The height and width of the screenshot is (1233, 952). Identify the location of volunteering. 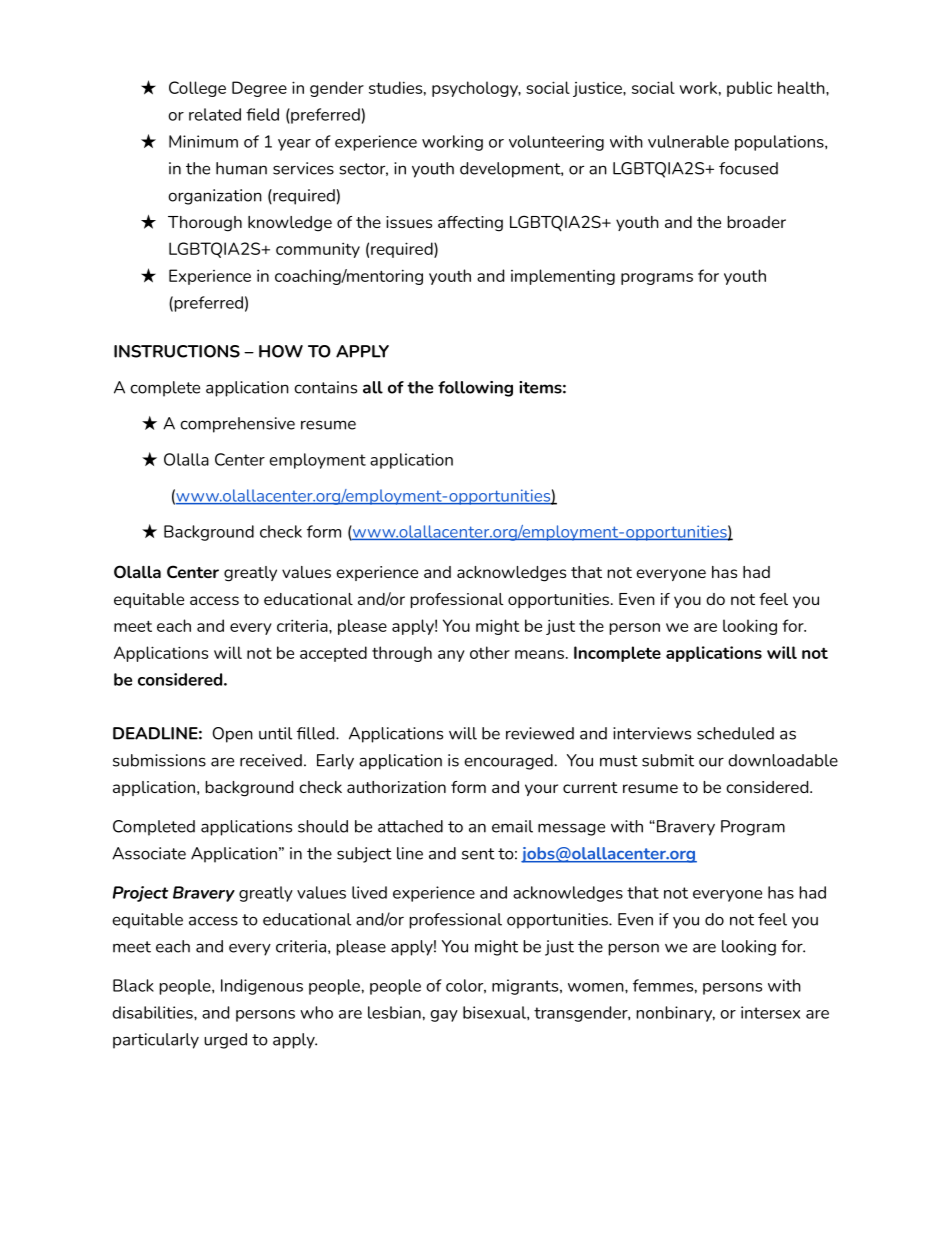
(556, 143).
